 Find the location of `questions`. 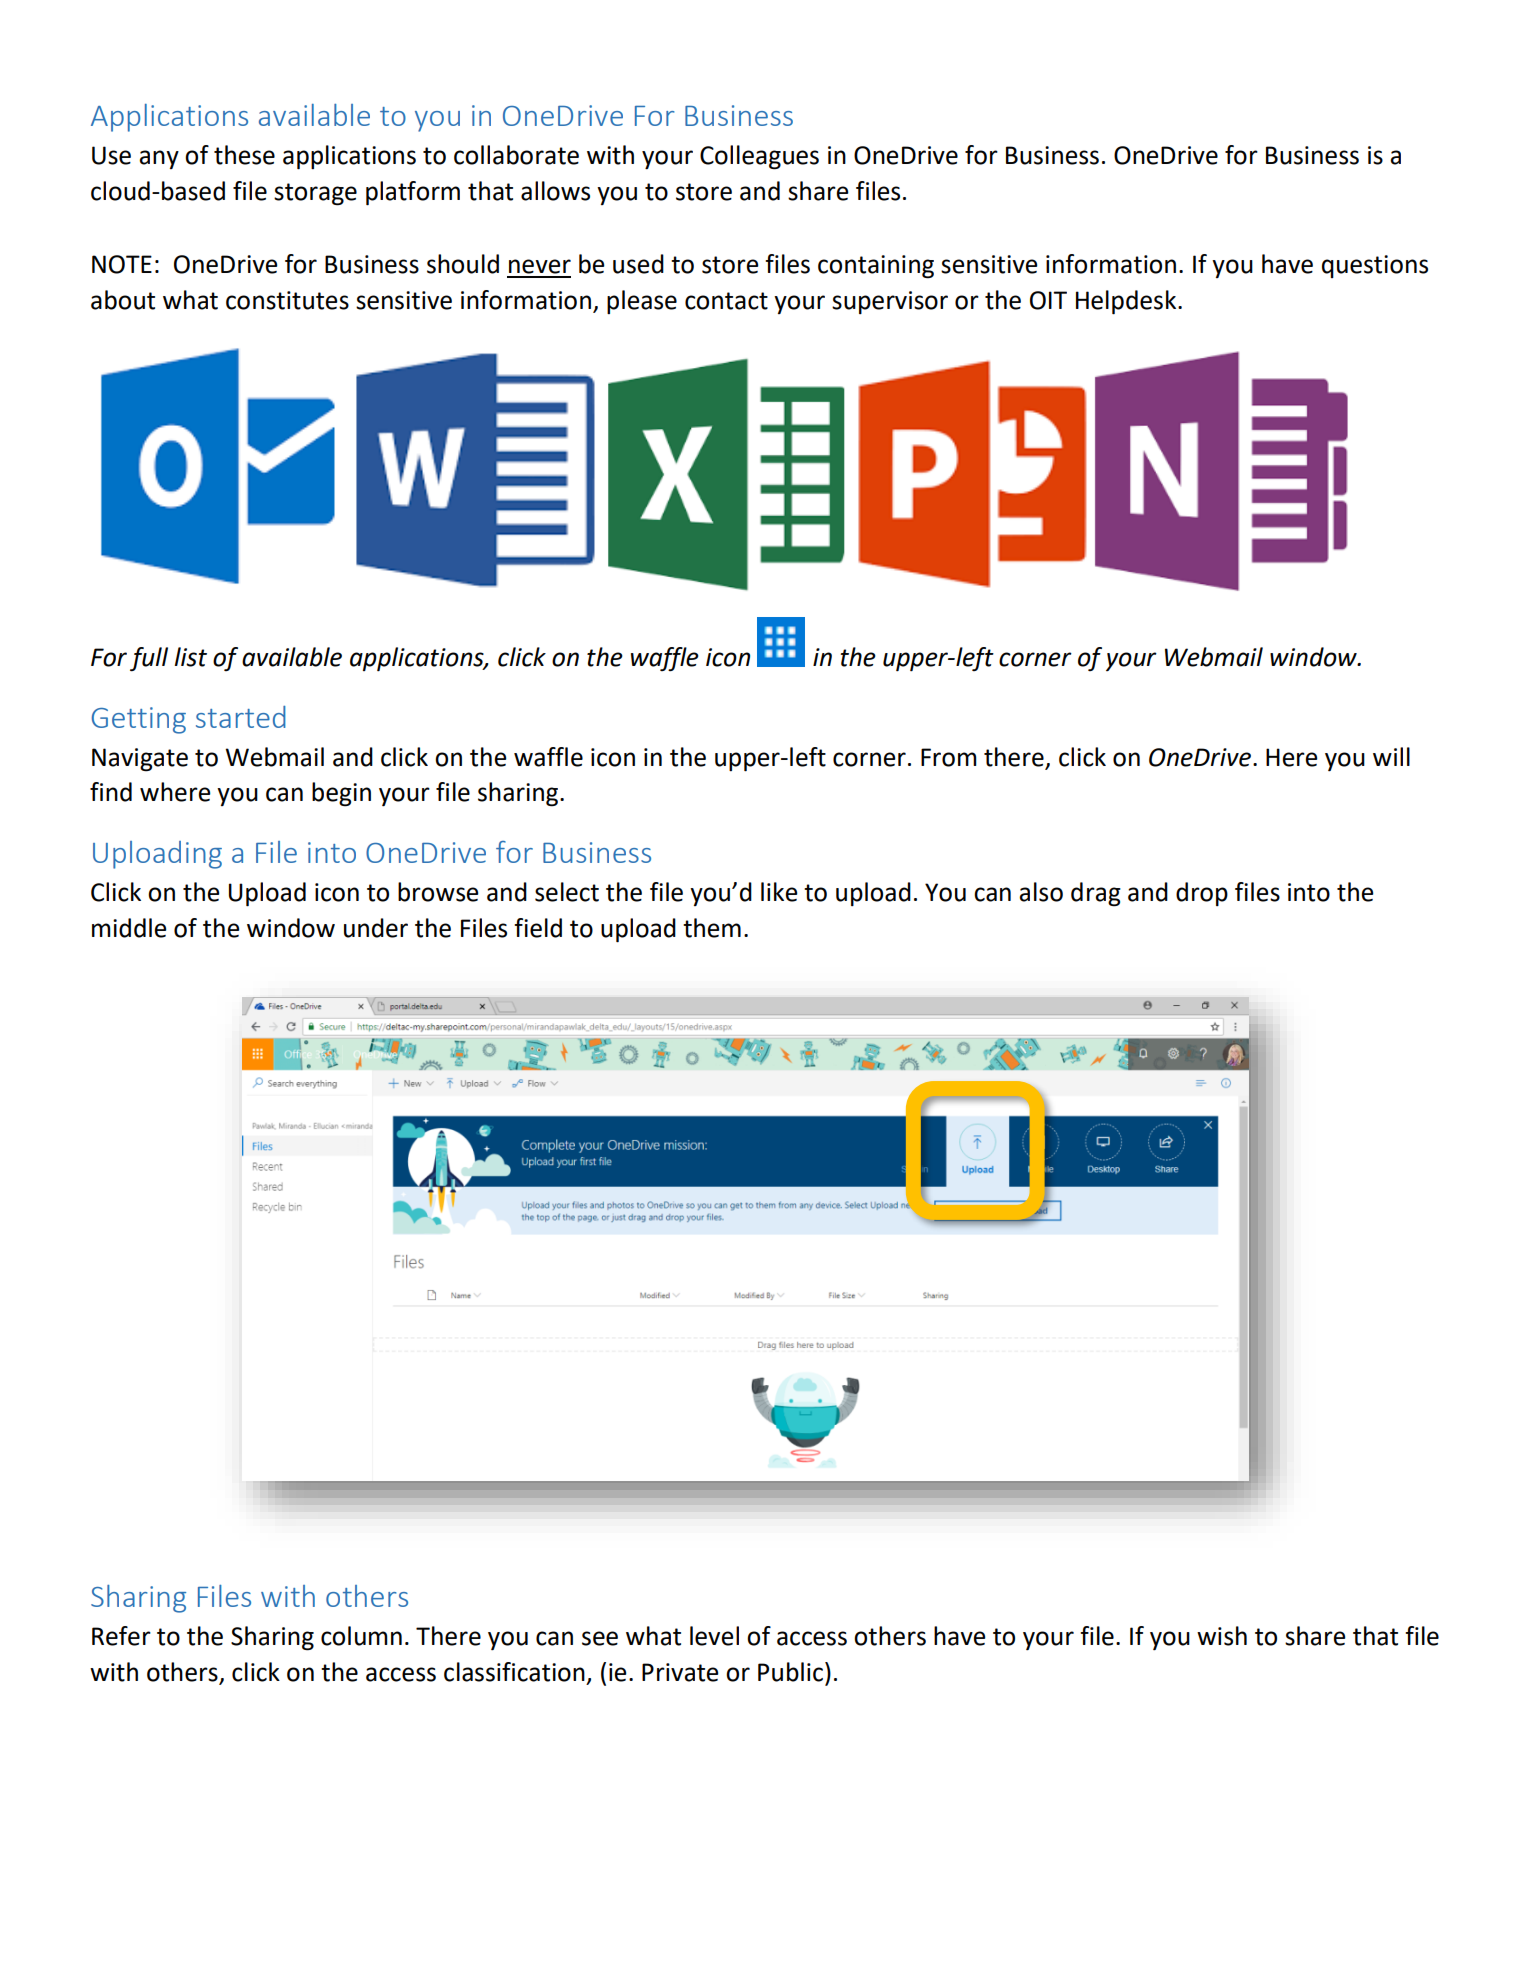

questions is located at coordinates (1375, 266).
